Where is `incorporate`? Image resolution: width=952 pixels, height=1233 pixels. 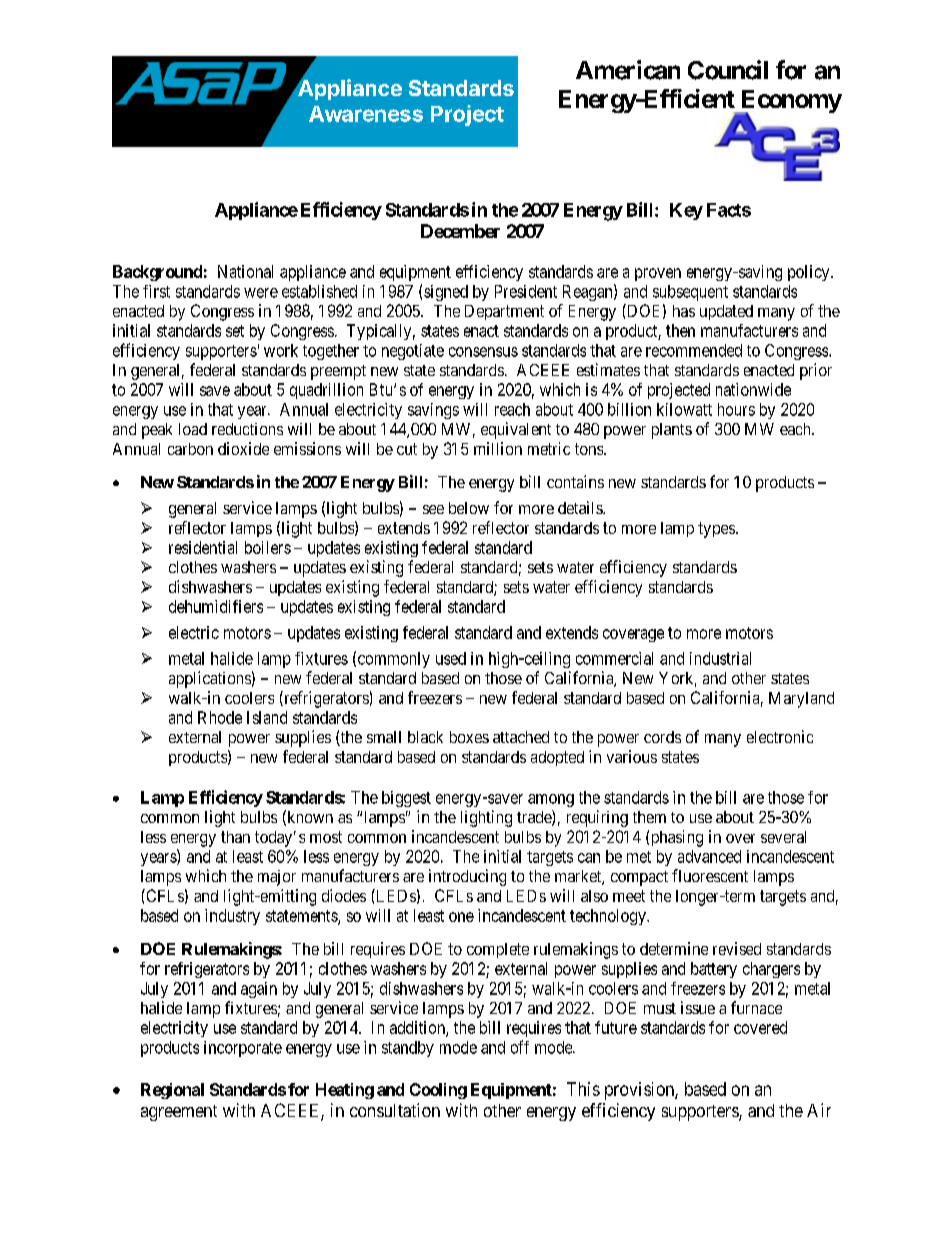 incorporate is located at coordinates (243, 1049).
